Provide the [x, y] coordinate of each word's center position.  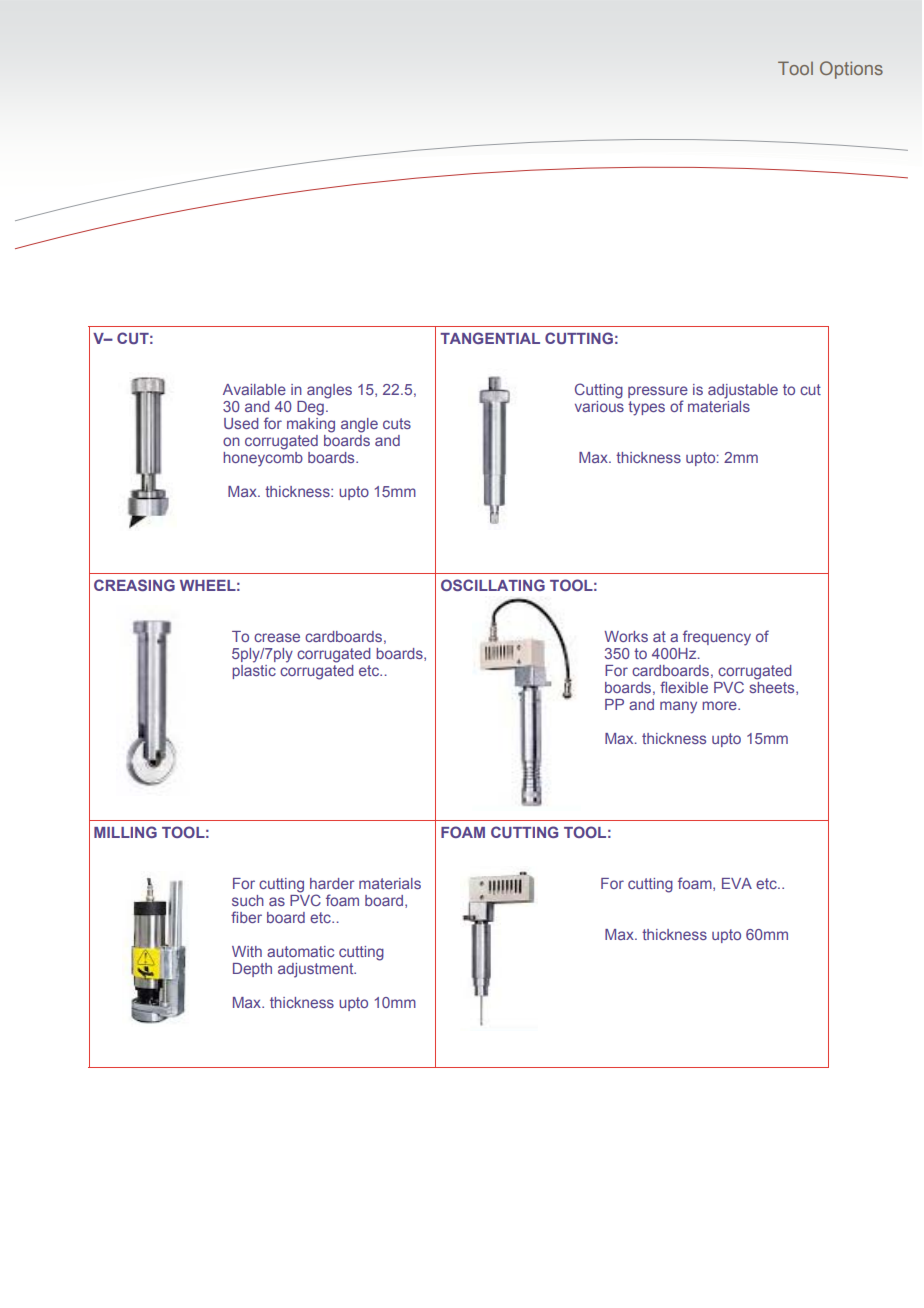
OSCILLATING [493, 585]
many [678, 707]
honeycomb [263, 458]
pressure [658, 393]
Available [254, 389]
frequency [717, 638]
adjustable [743, 391]
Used [241, 423]
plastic [254, 670]
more [720, 705]
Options [851, 70]
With [247, 951]
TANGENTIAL [490, 338]
